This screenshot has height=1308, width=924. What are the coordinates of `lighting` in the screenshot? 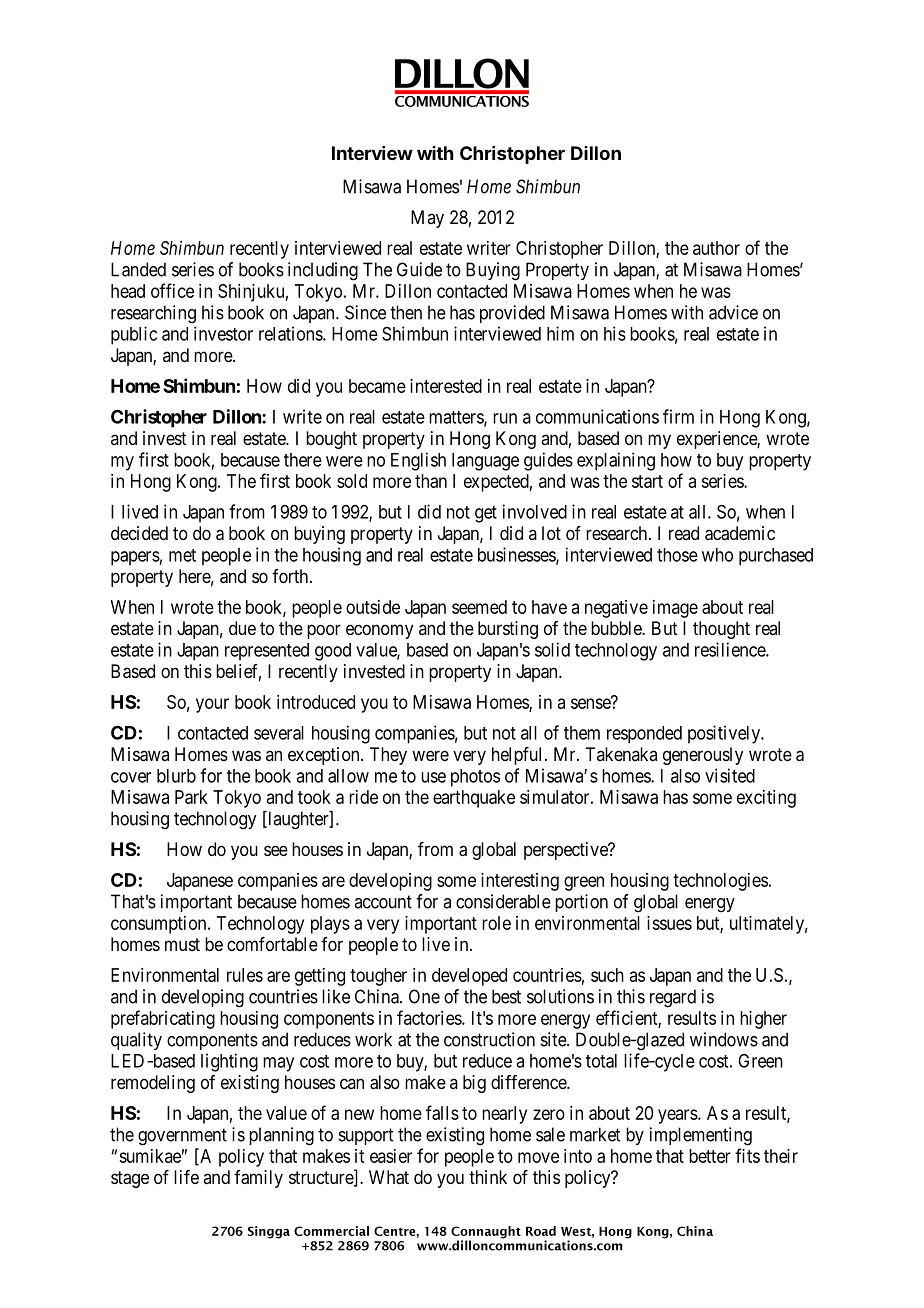 It's located at (229, 1062).
